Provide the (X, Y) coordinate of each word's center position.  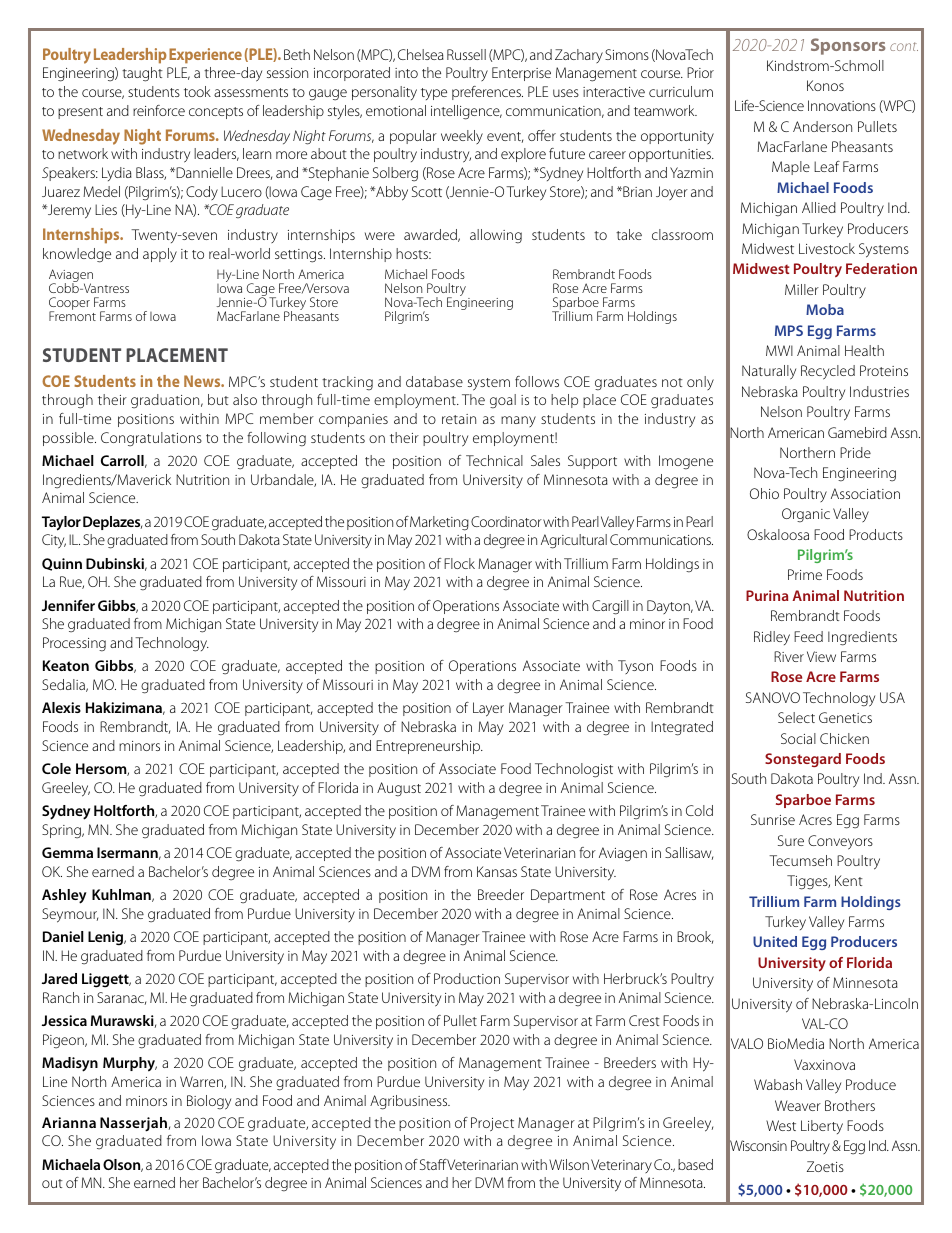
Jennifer (68, 605)
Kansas (497, 871)
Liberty (822, 1127)
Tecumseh (800, 860)
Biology (209, 1102)
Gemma (67, 852)
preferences (487, 93)
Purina (767, 595)
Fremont (72, 316)
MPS (789, 330)
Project (492, 1124)
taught (142, 74)
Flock (459, 563)
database (434, 381)
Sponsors (848, 46)
